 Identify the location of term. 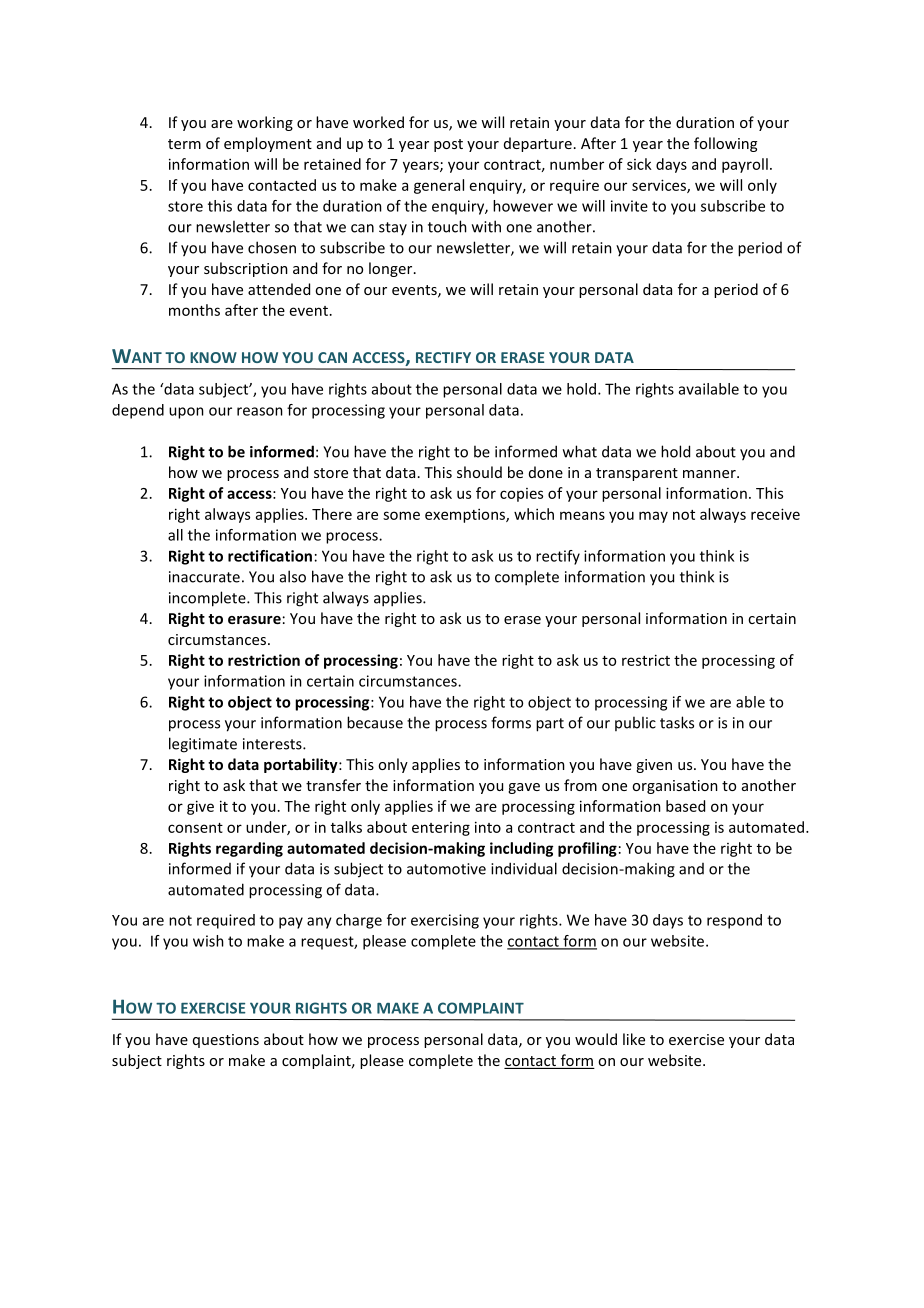
(184, 144).
